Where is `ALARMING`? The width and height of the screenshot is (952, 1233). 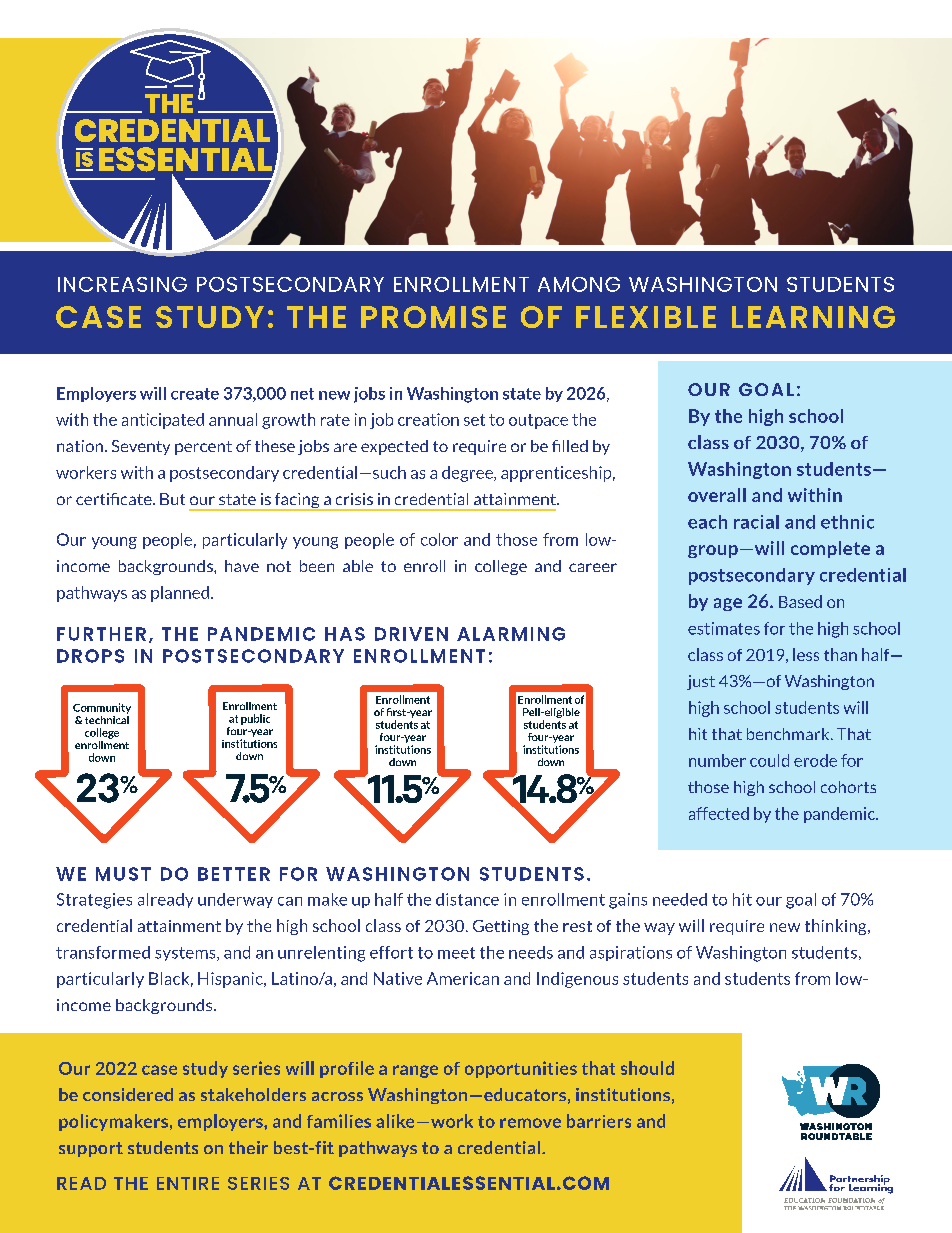
ALARMING is located at coordinates (511, 634).
